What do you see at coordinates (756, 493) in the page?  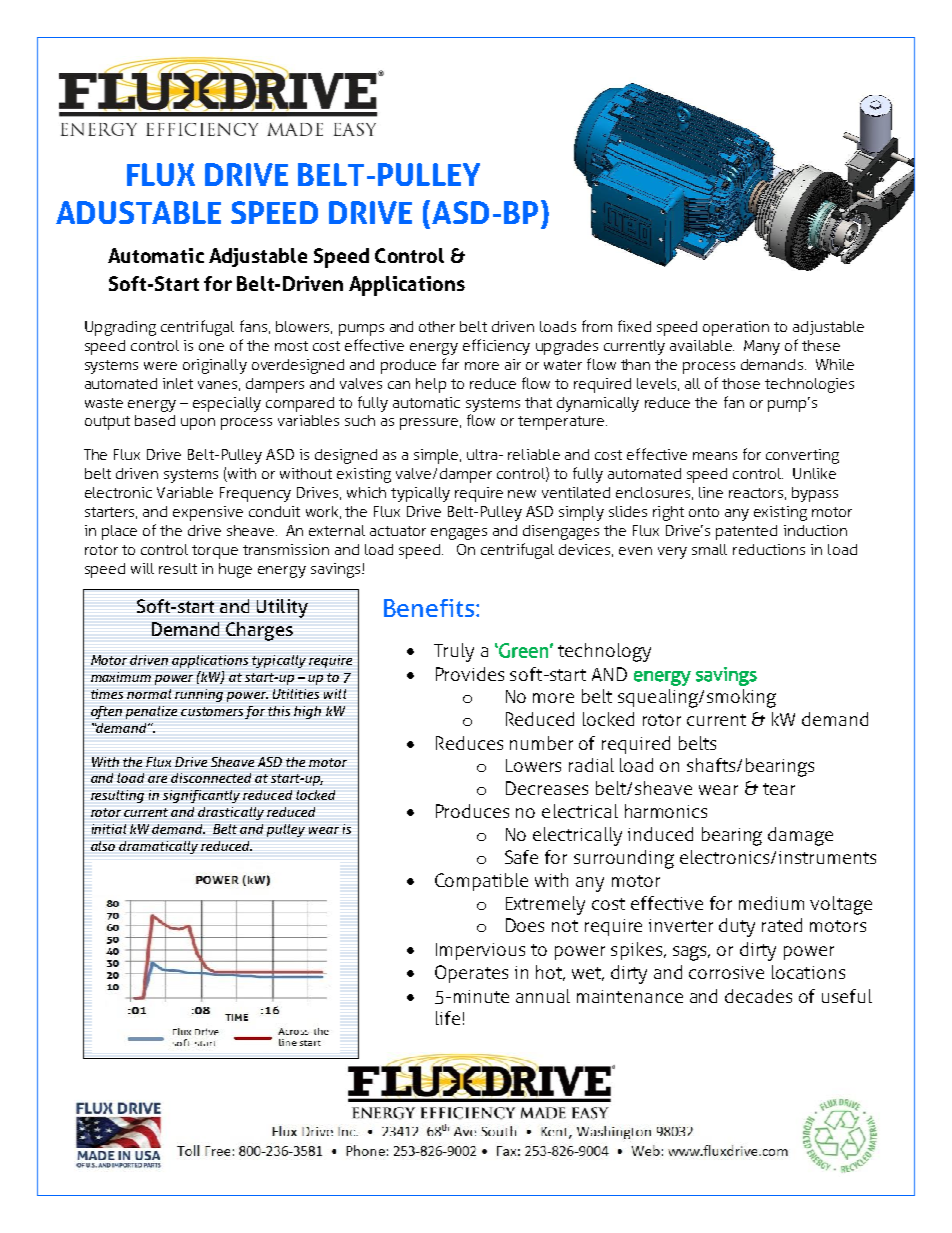 I see `reactors` at bounding box center [756, 493].
